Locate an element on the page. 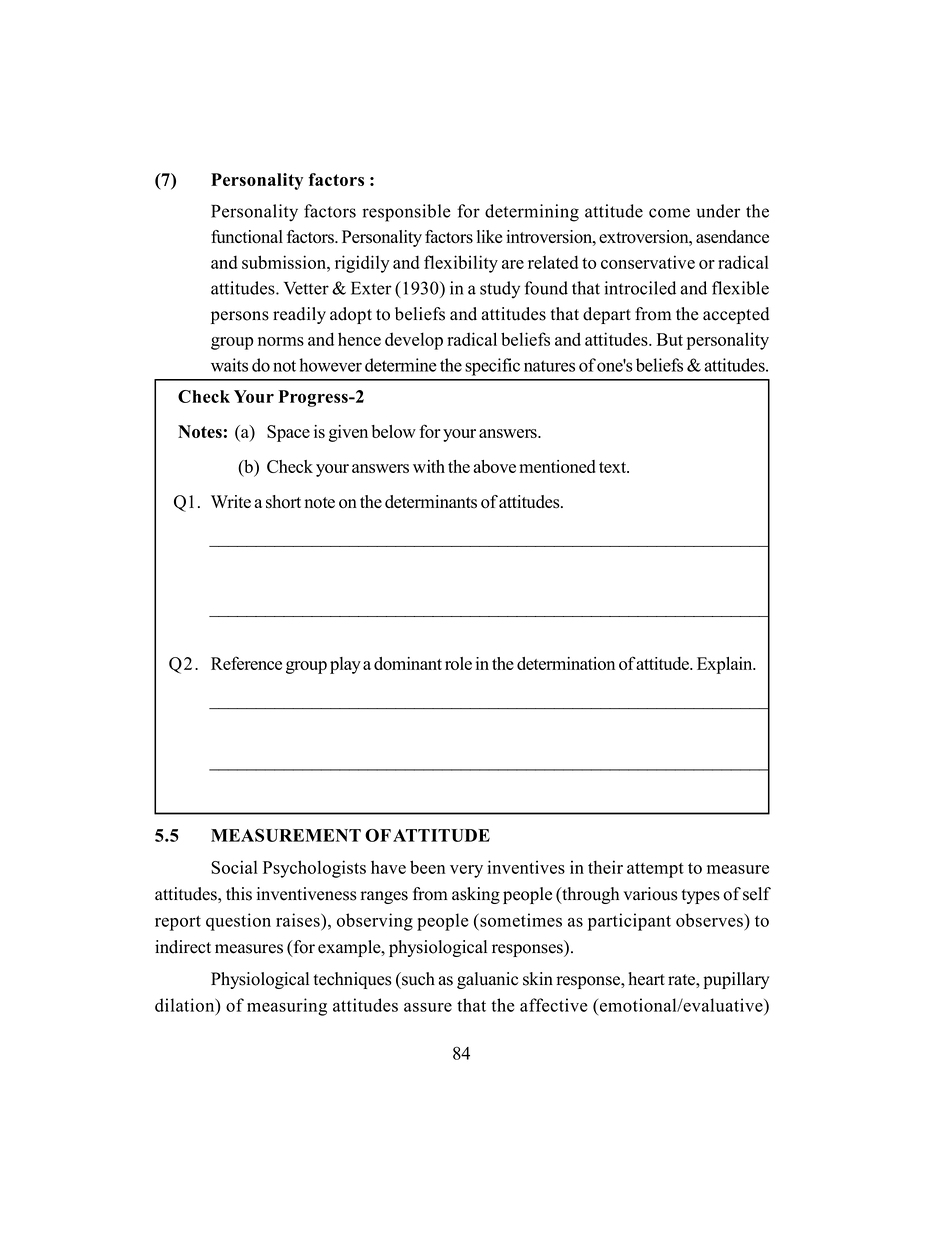 Image resolution: width=952 pixels, height=1233 pixels. very is located at coordinates (466, 871).
